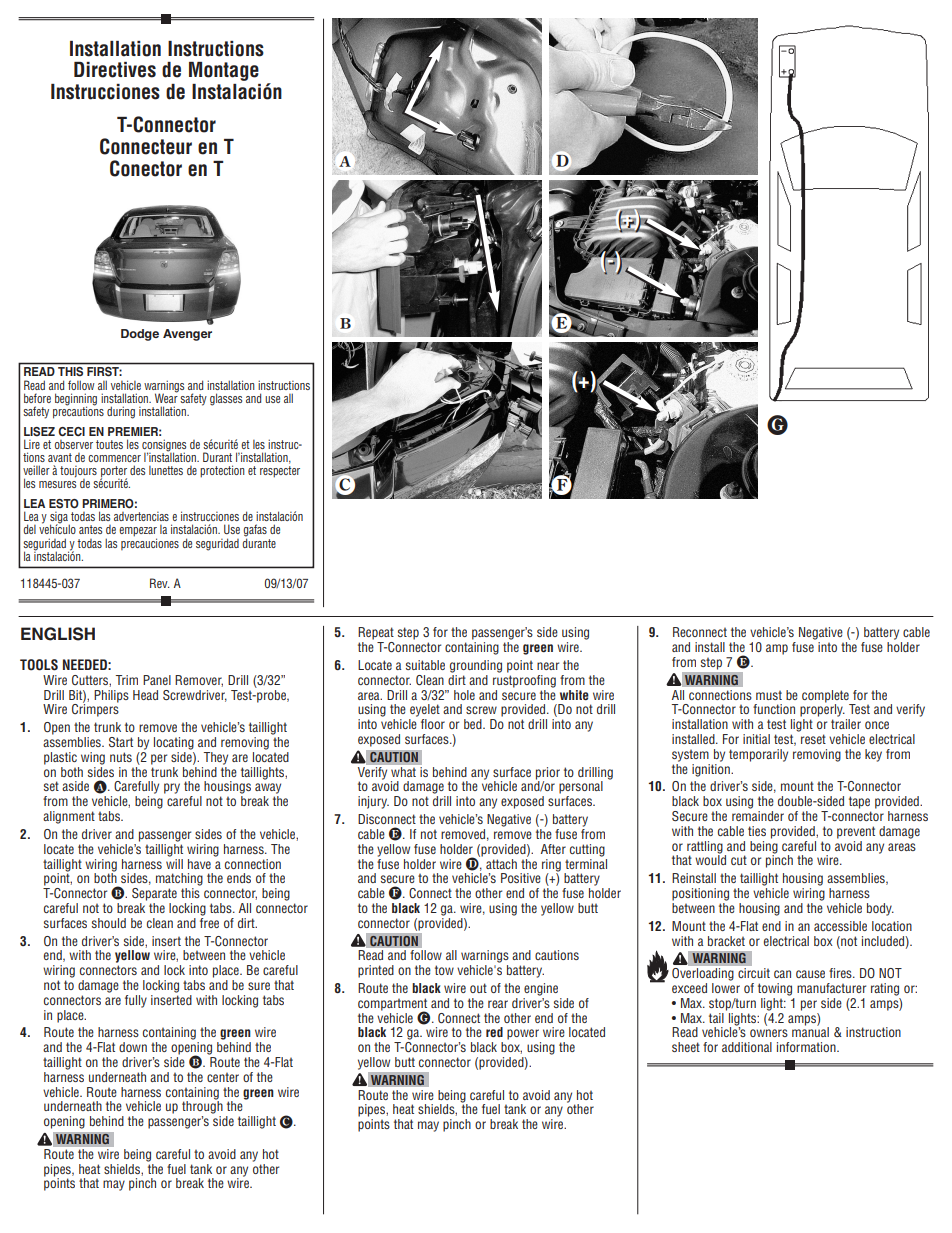 The width and height of the screenshot is (952, 1233). I want to click on Montage, so click(224, 71).
